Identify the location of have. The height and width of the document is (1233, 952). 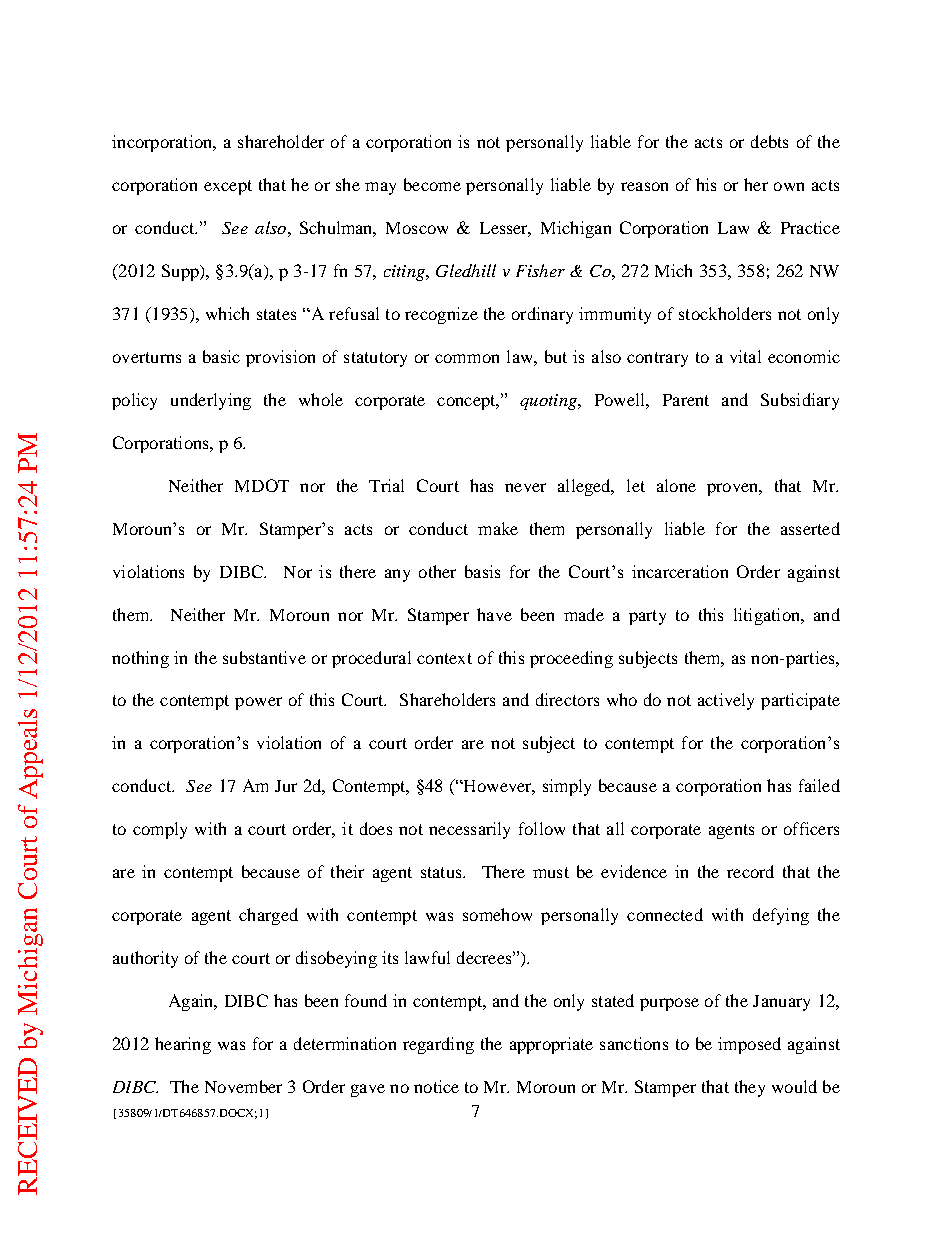
(494, 614).
